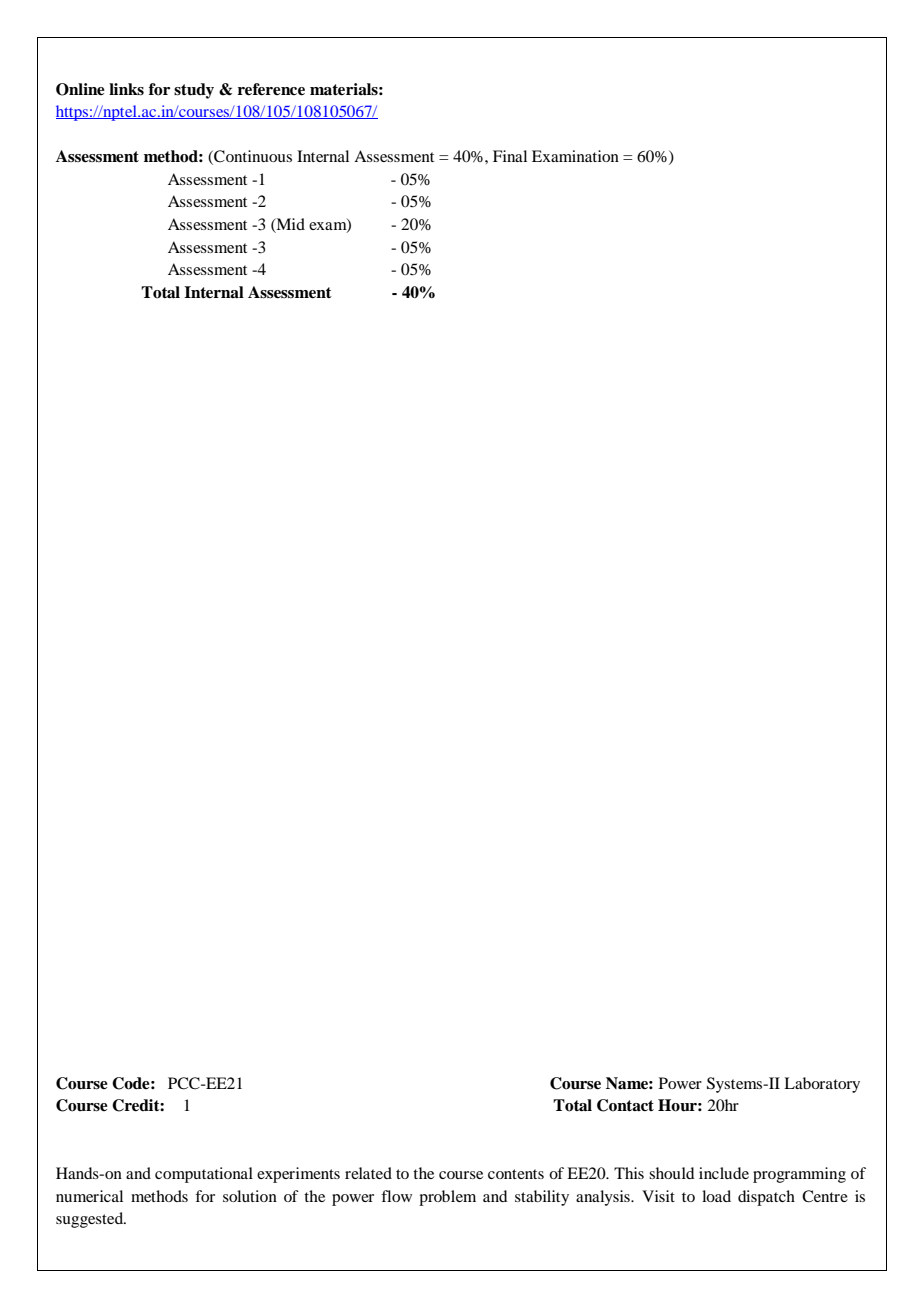 The width and height of the image is (924, 1308). What do you see at coordinates (126, 89) in the image?
I see `links` at bounding box center [126, 89].
